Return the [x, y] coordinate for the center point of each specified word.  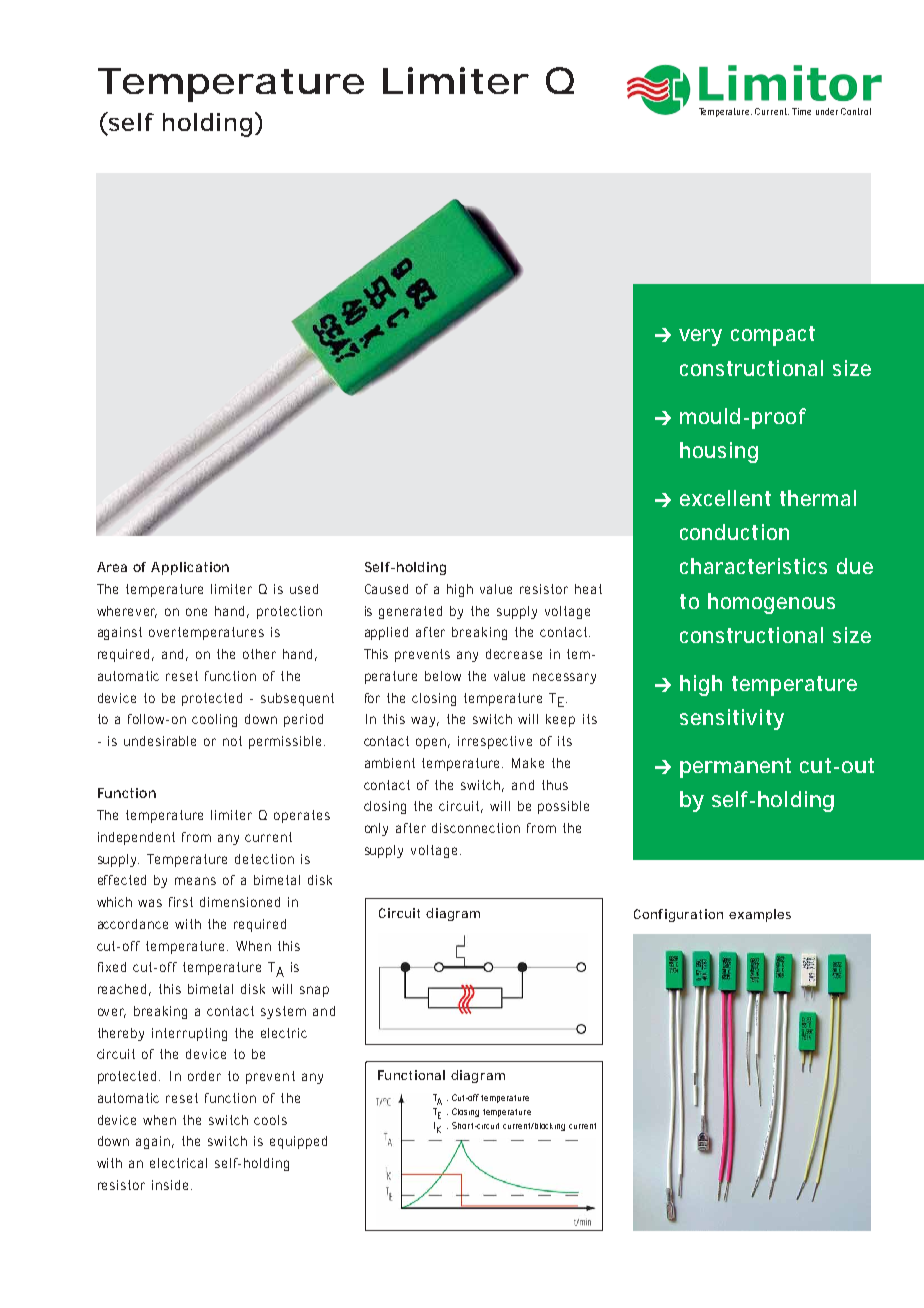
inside [170, 1185]
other [259, 654]
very [700, 337]
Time [801, 111]
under [827, 111]
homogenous [771, 603]
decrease [514, 654]
